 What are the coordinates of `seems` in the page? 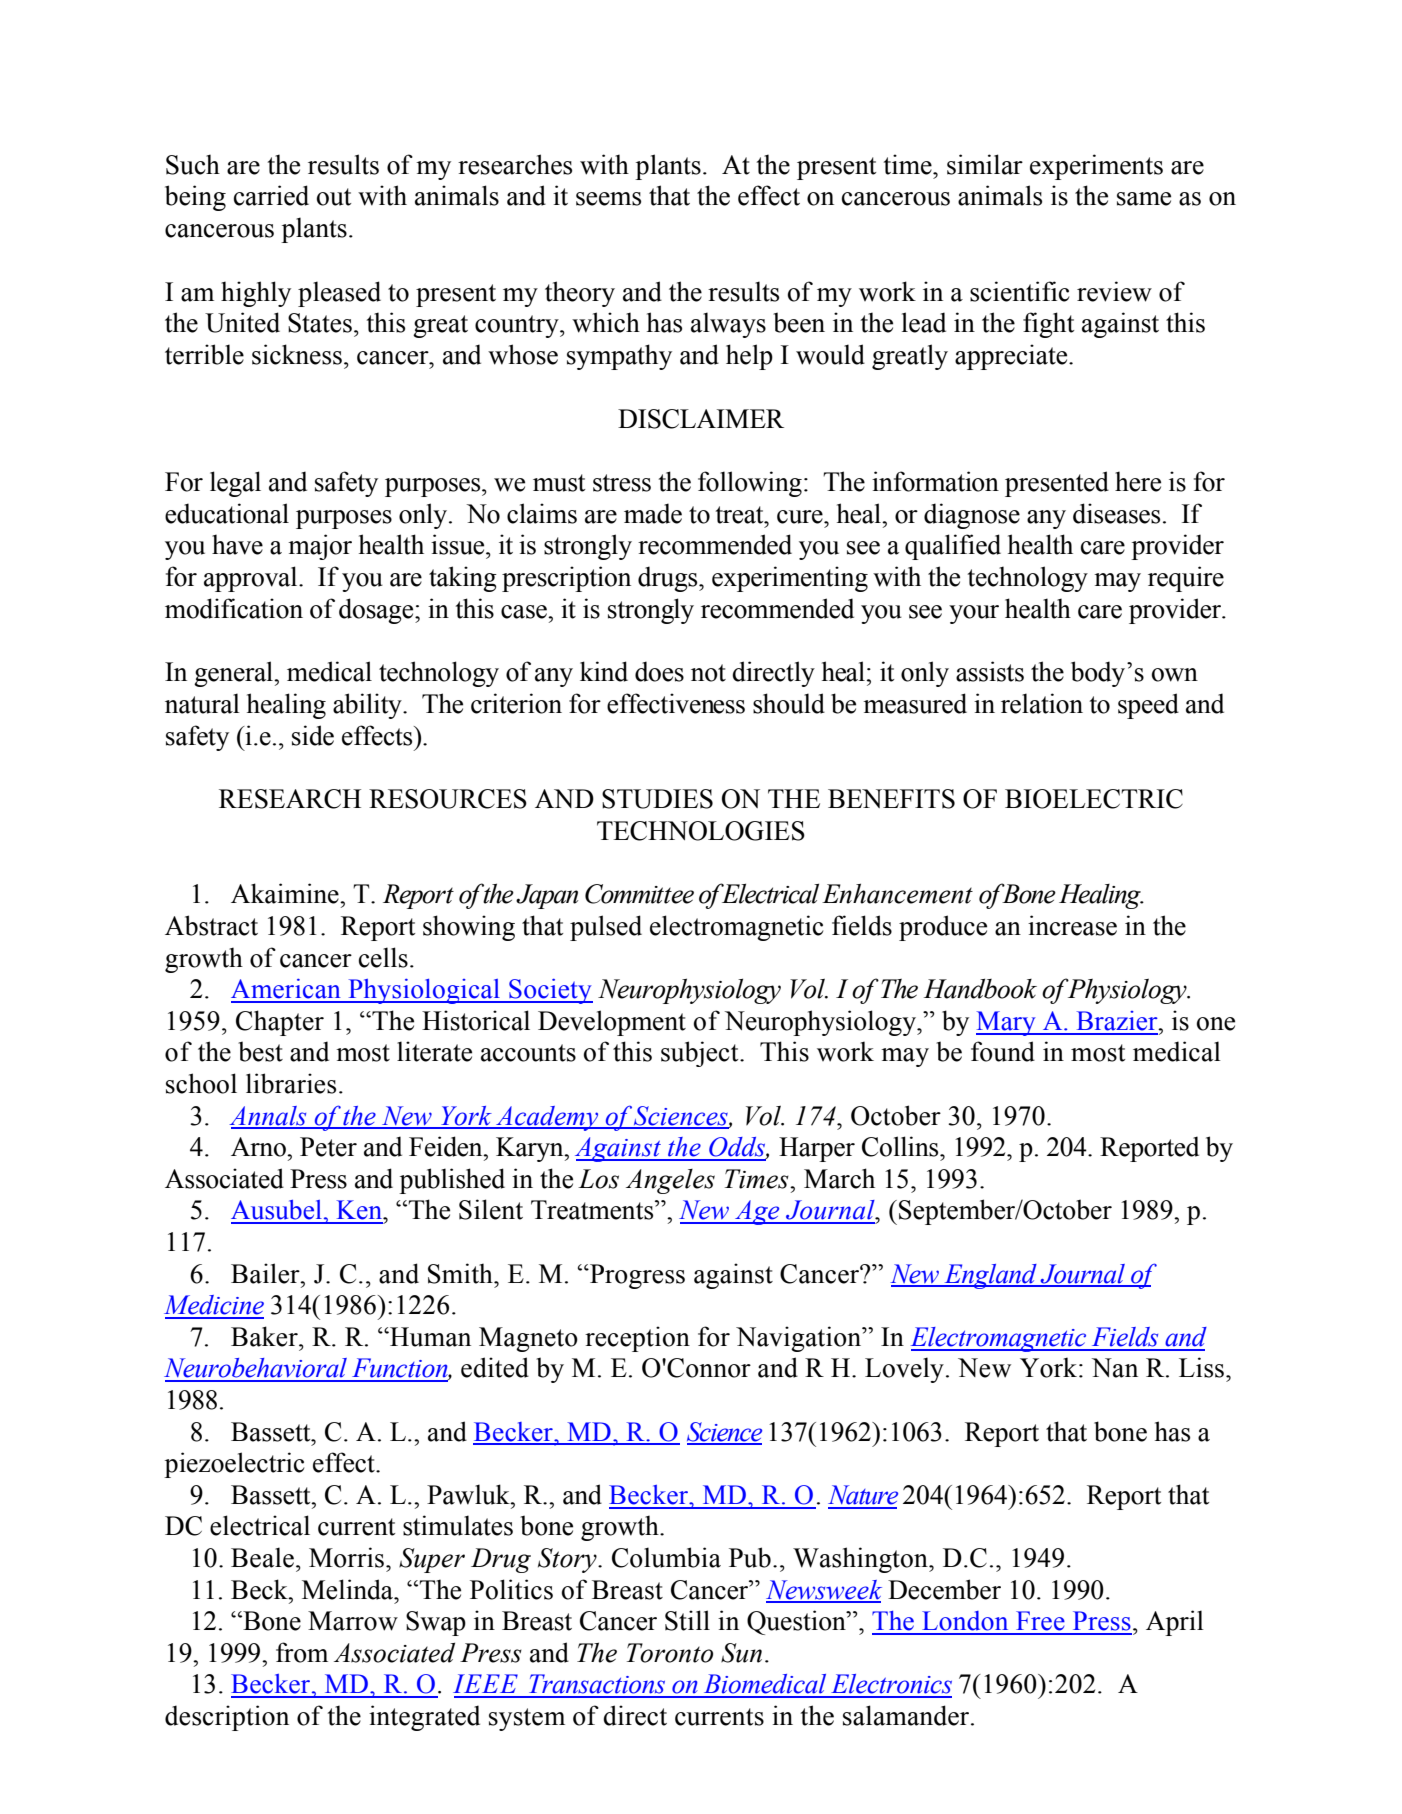 It's located at (608, 199).
